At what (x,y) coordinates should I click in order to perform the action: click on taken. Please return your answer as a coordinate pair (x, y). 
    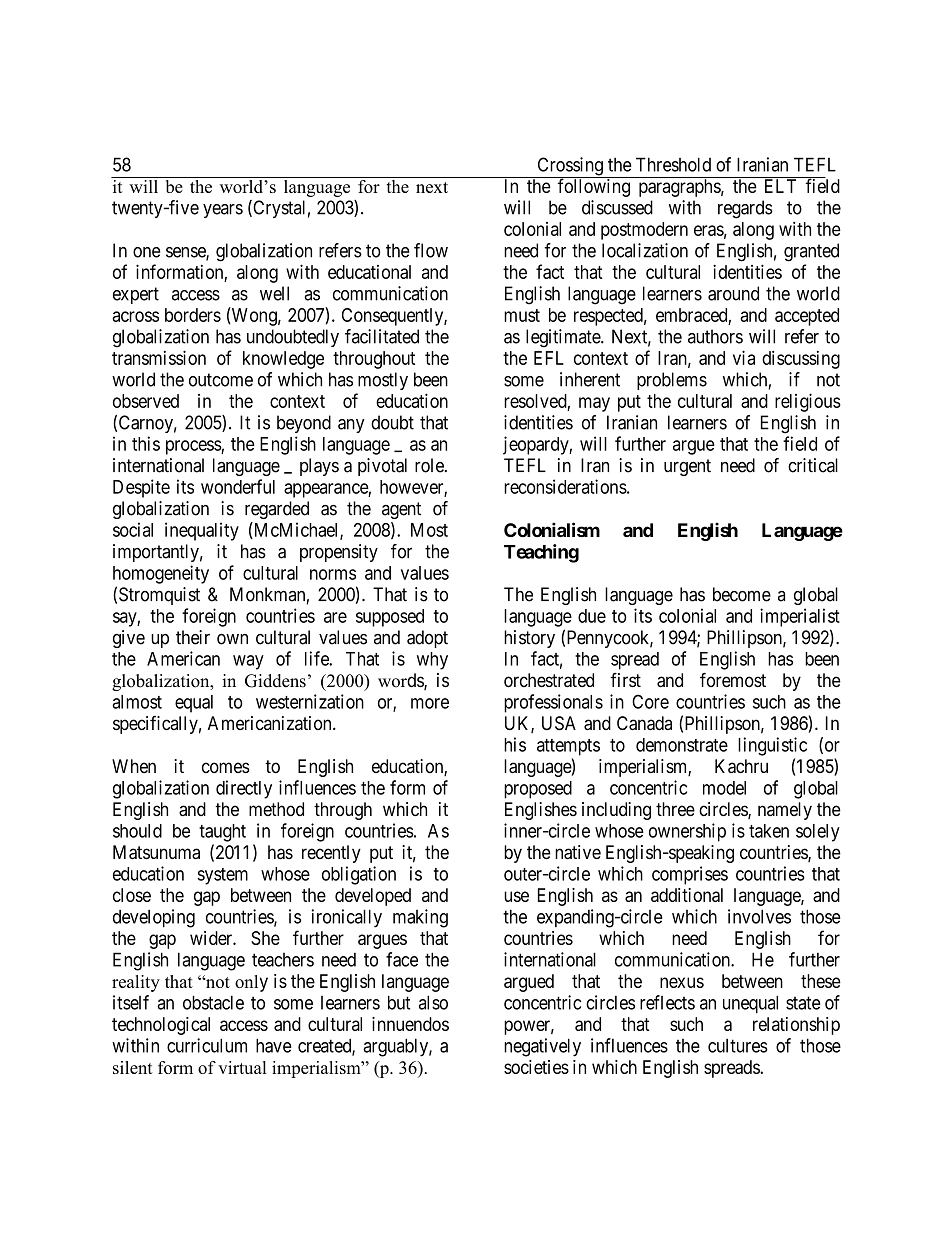
    Looking at the image, I should click on (769, 831).
